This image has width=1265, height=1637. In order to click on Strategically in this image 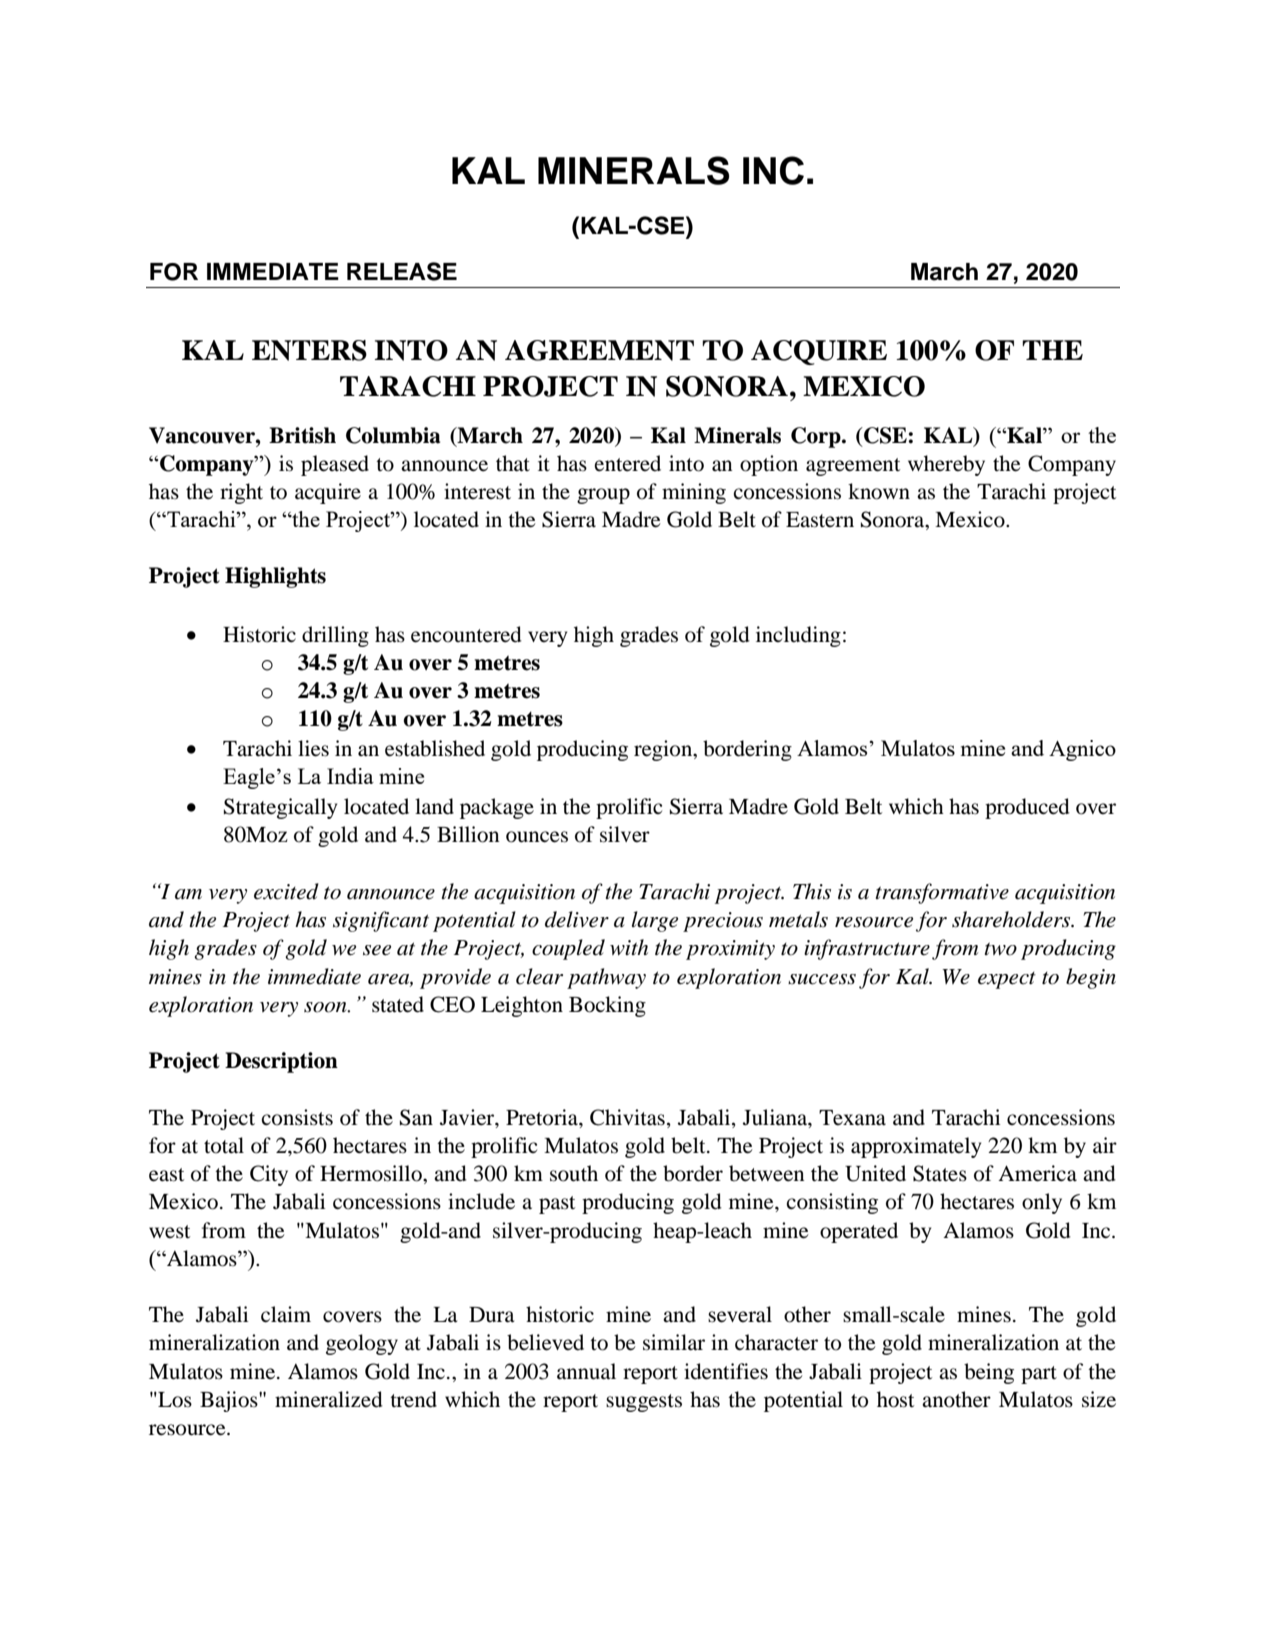, I will do `click(280, 808)`.
